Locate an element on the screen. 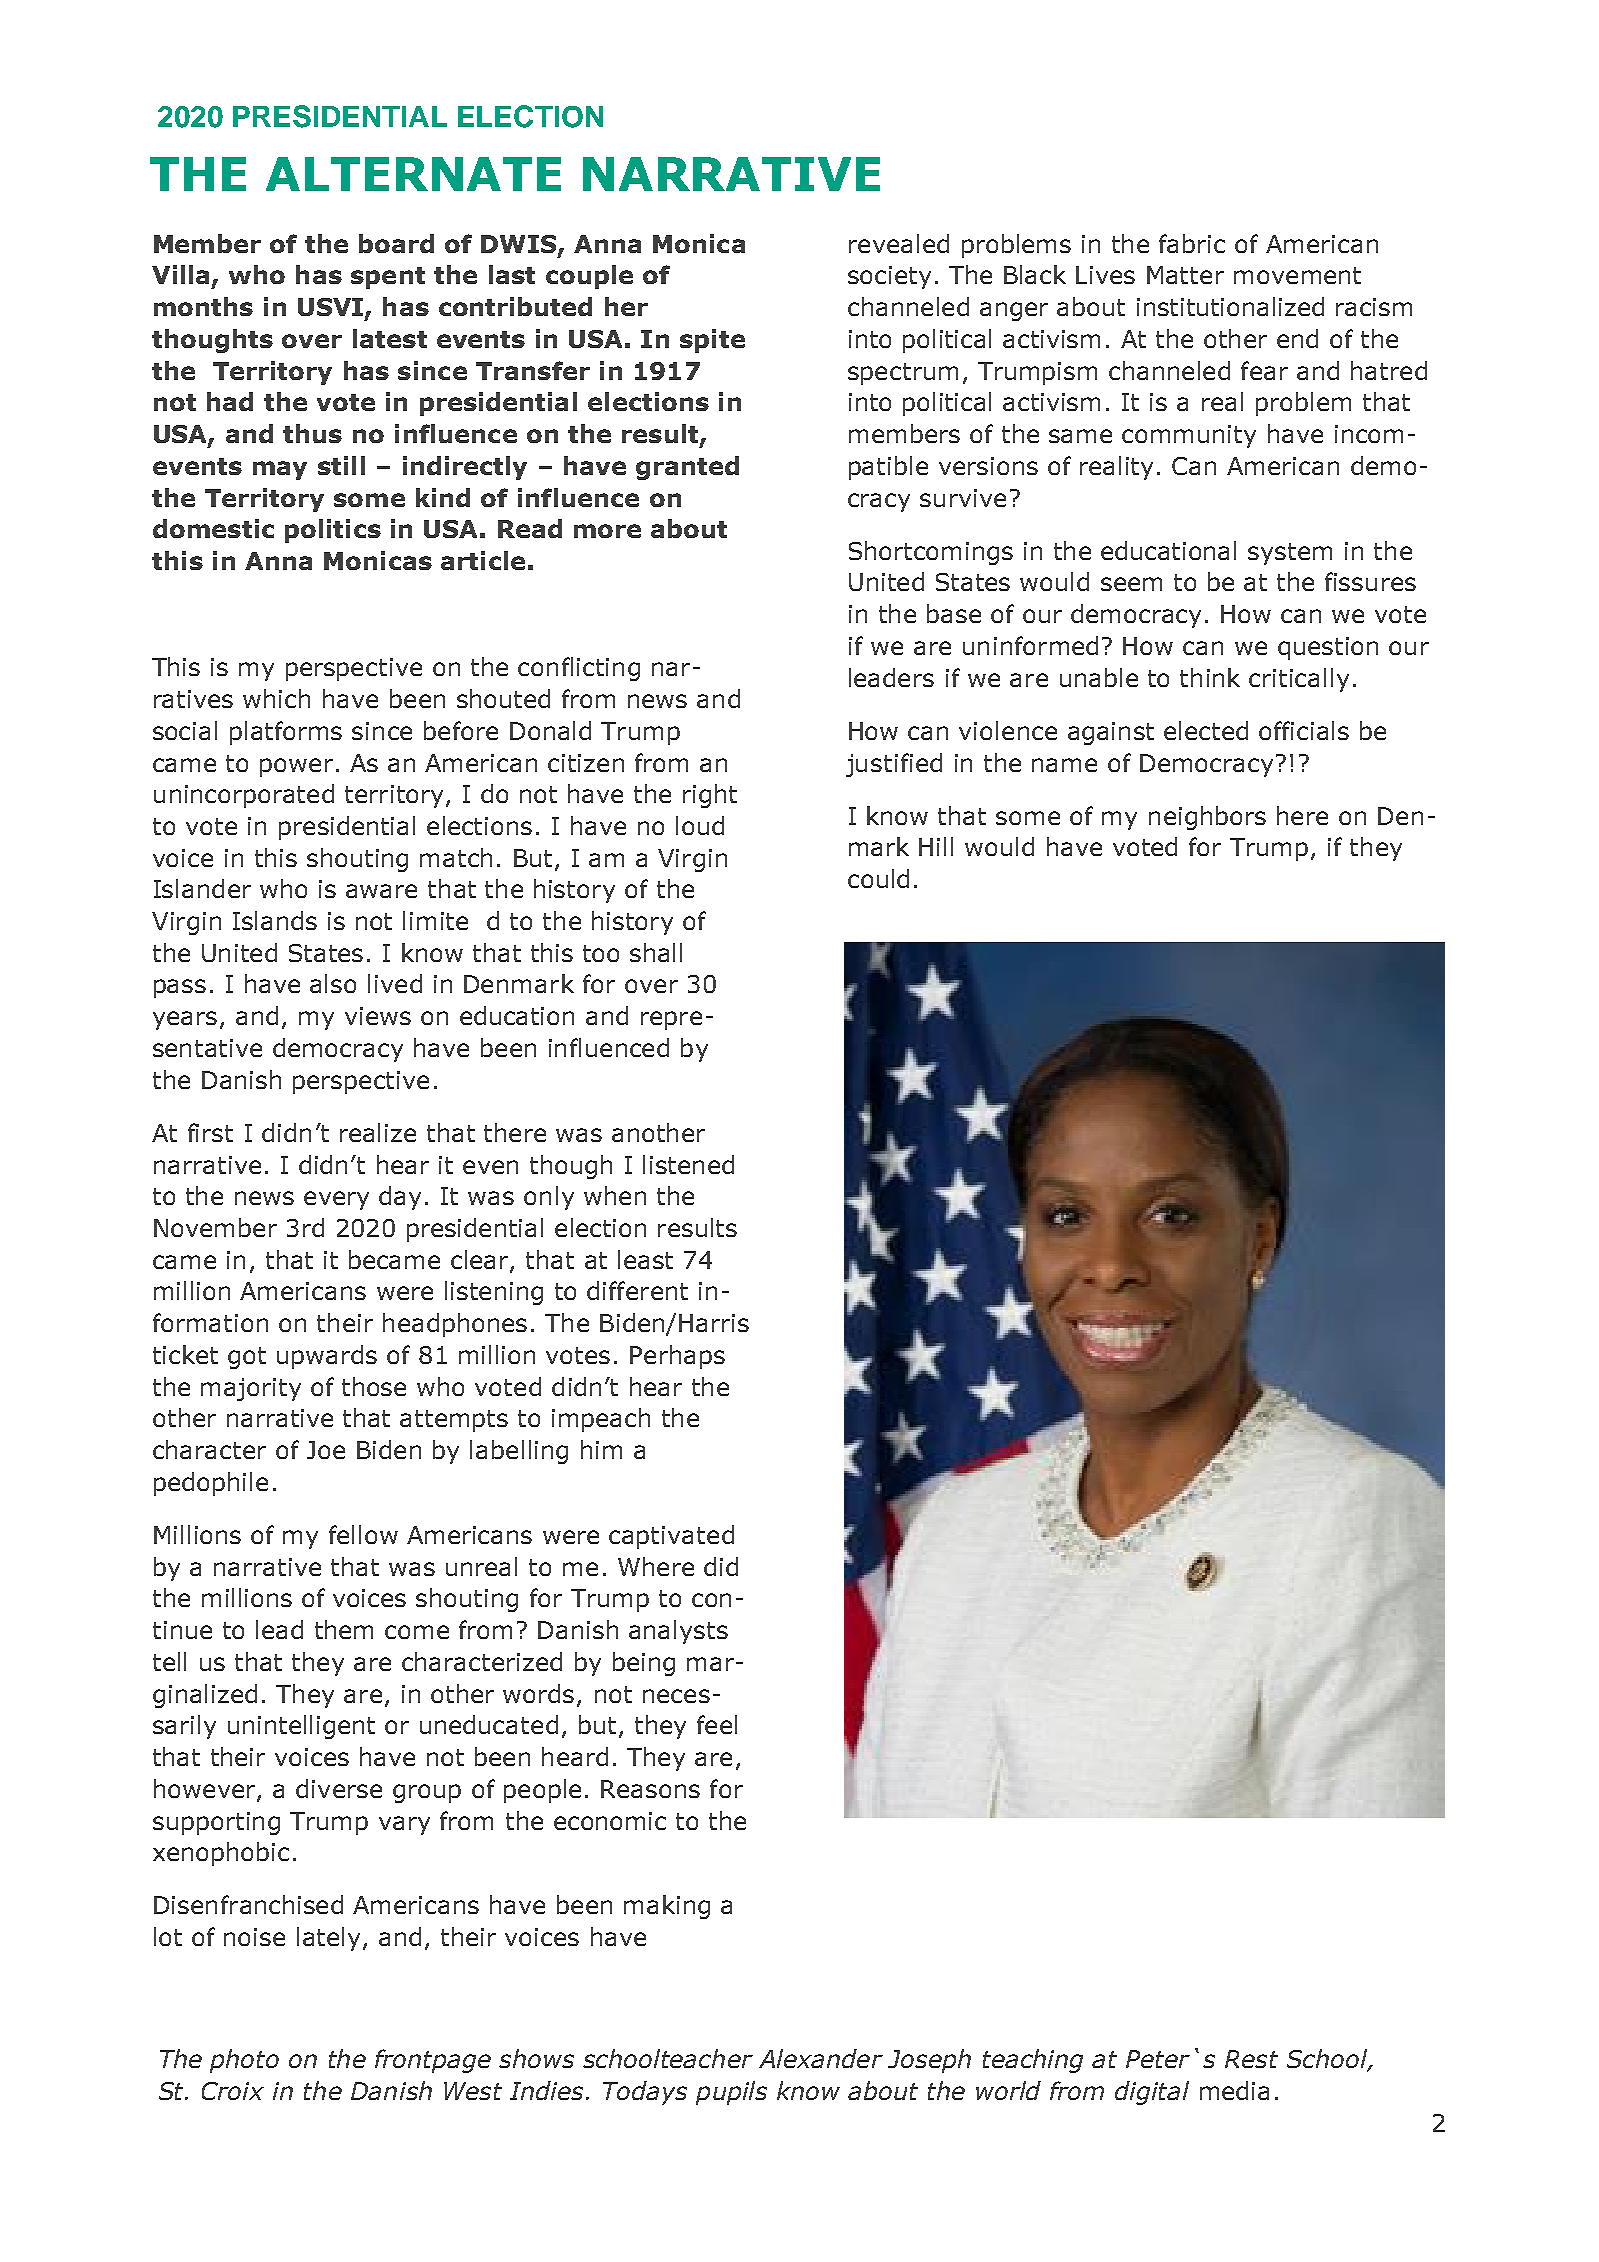  Rest is located at coordinates (1251, 2059).
